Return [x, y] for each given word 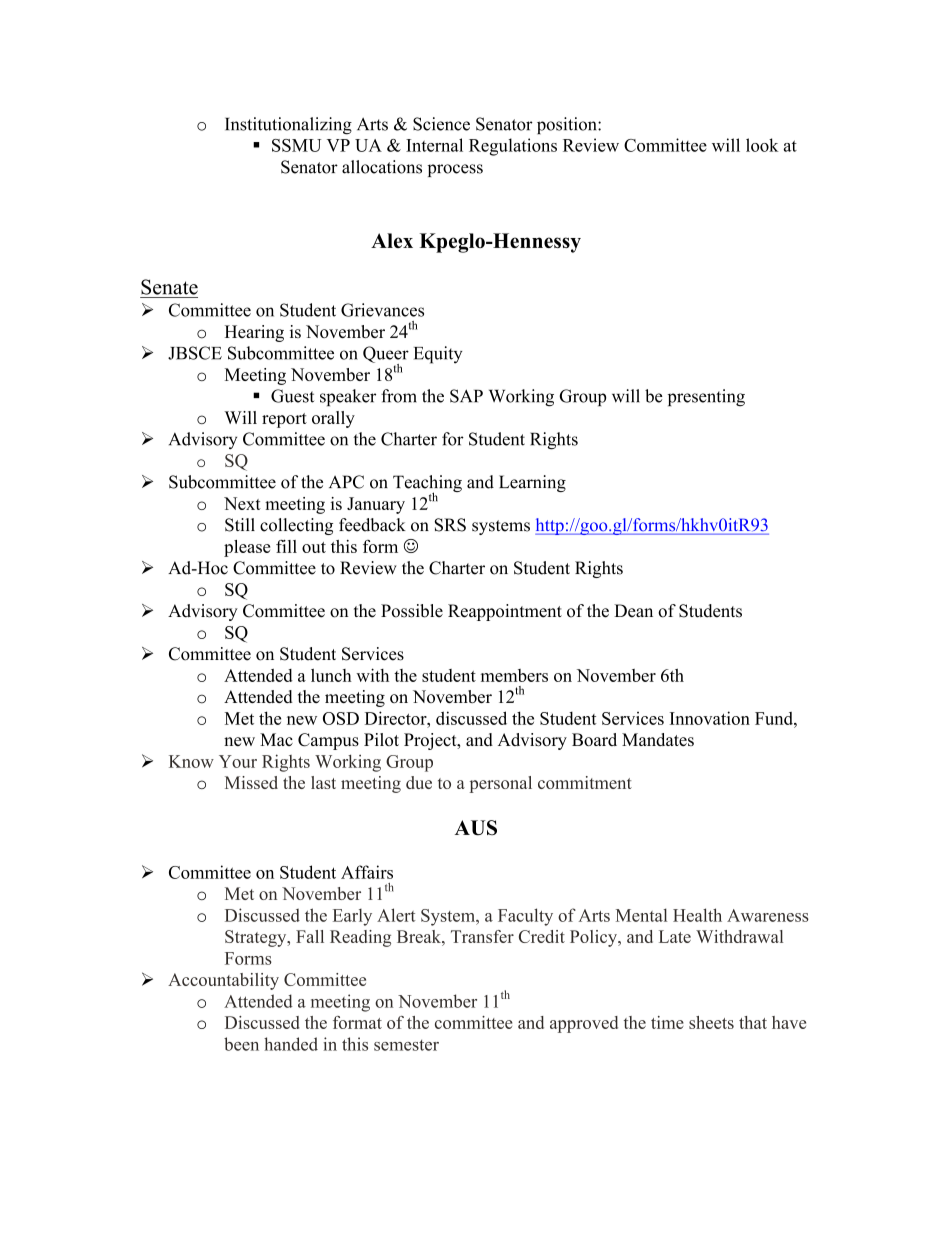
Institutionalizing [288, 126]
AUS [476, 828]
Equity [438, 355]
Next [242, 503]
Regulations [513, 147]
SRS [450, 525]
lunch [331, 675]
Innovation [710, 718]
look [762, 145]
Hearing [254, 333]
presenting [706, 398]
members [514, 675]
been [241, 1044]
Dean [633, 611]
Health [697, 915]
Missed [251, 782]
